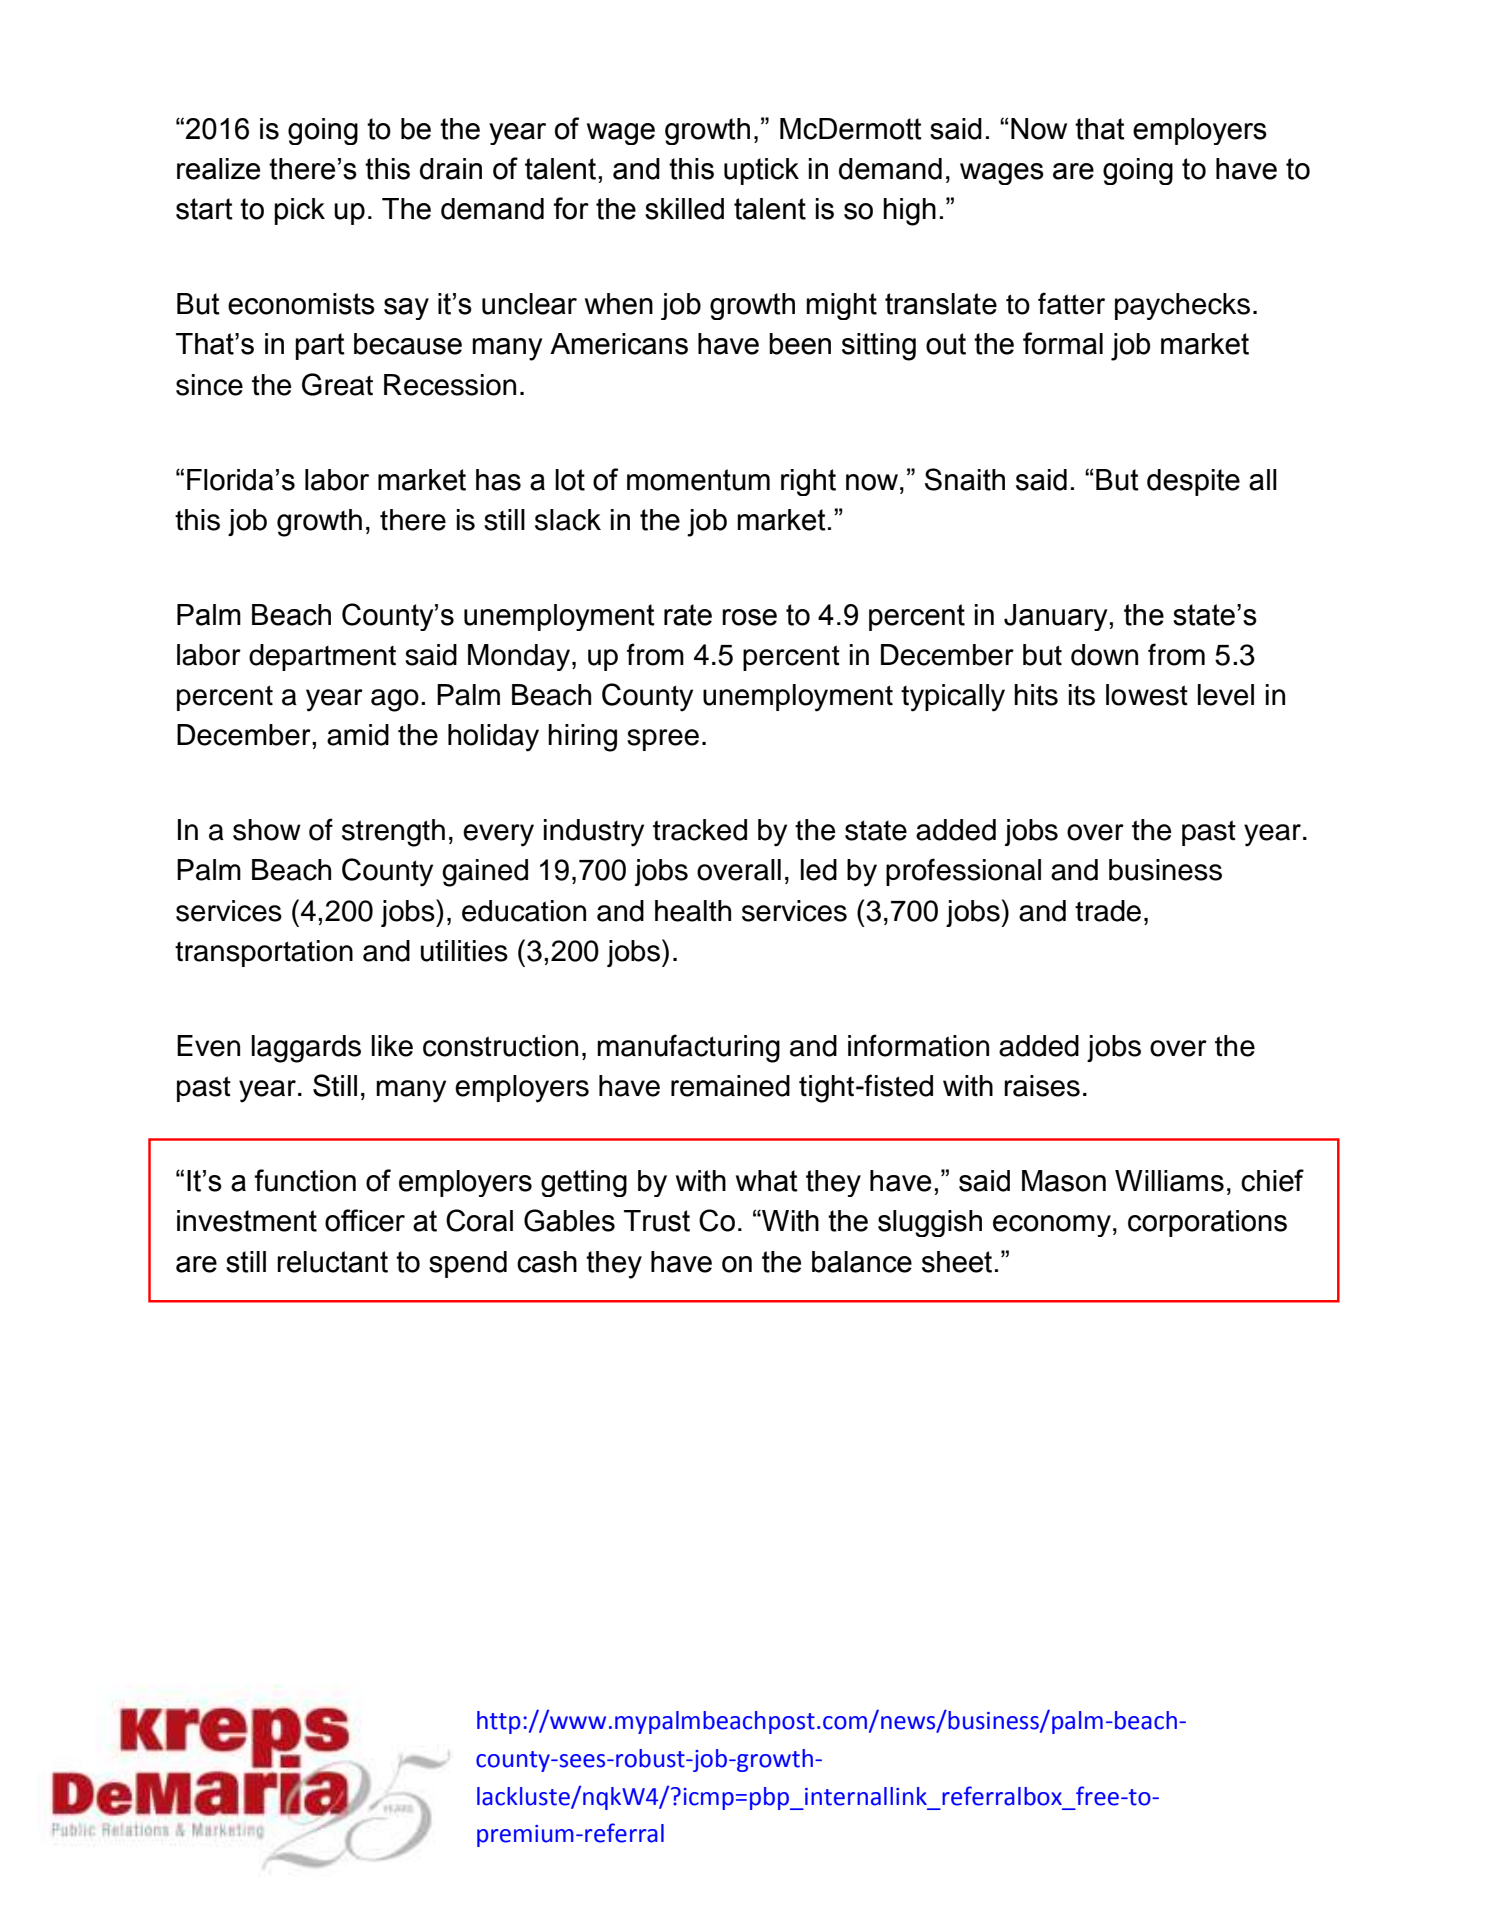  I want to click on pick, so click(299, 211).
